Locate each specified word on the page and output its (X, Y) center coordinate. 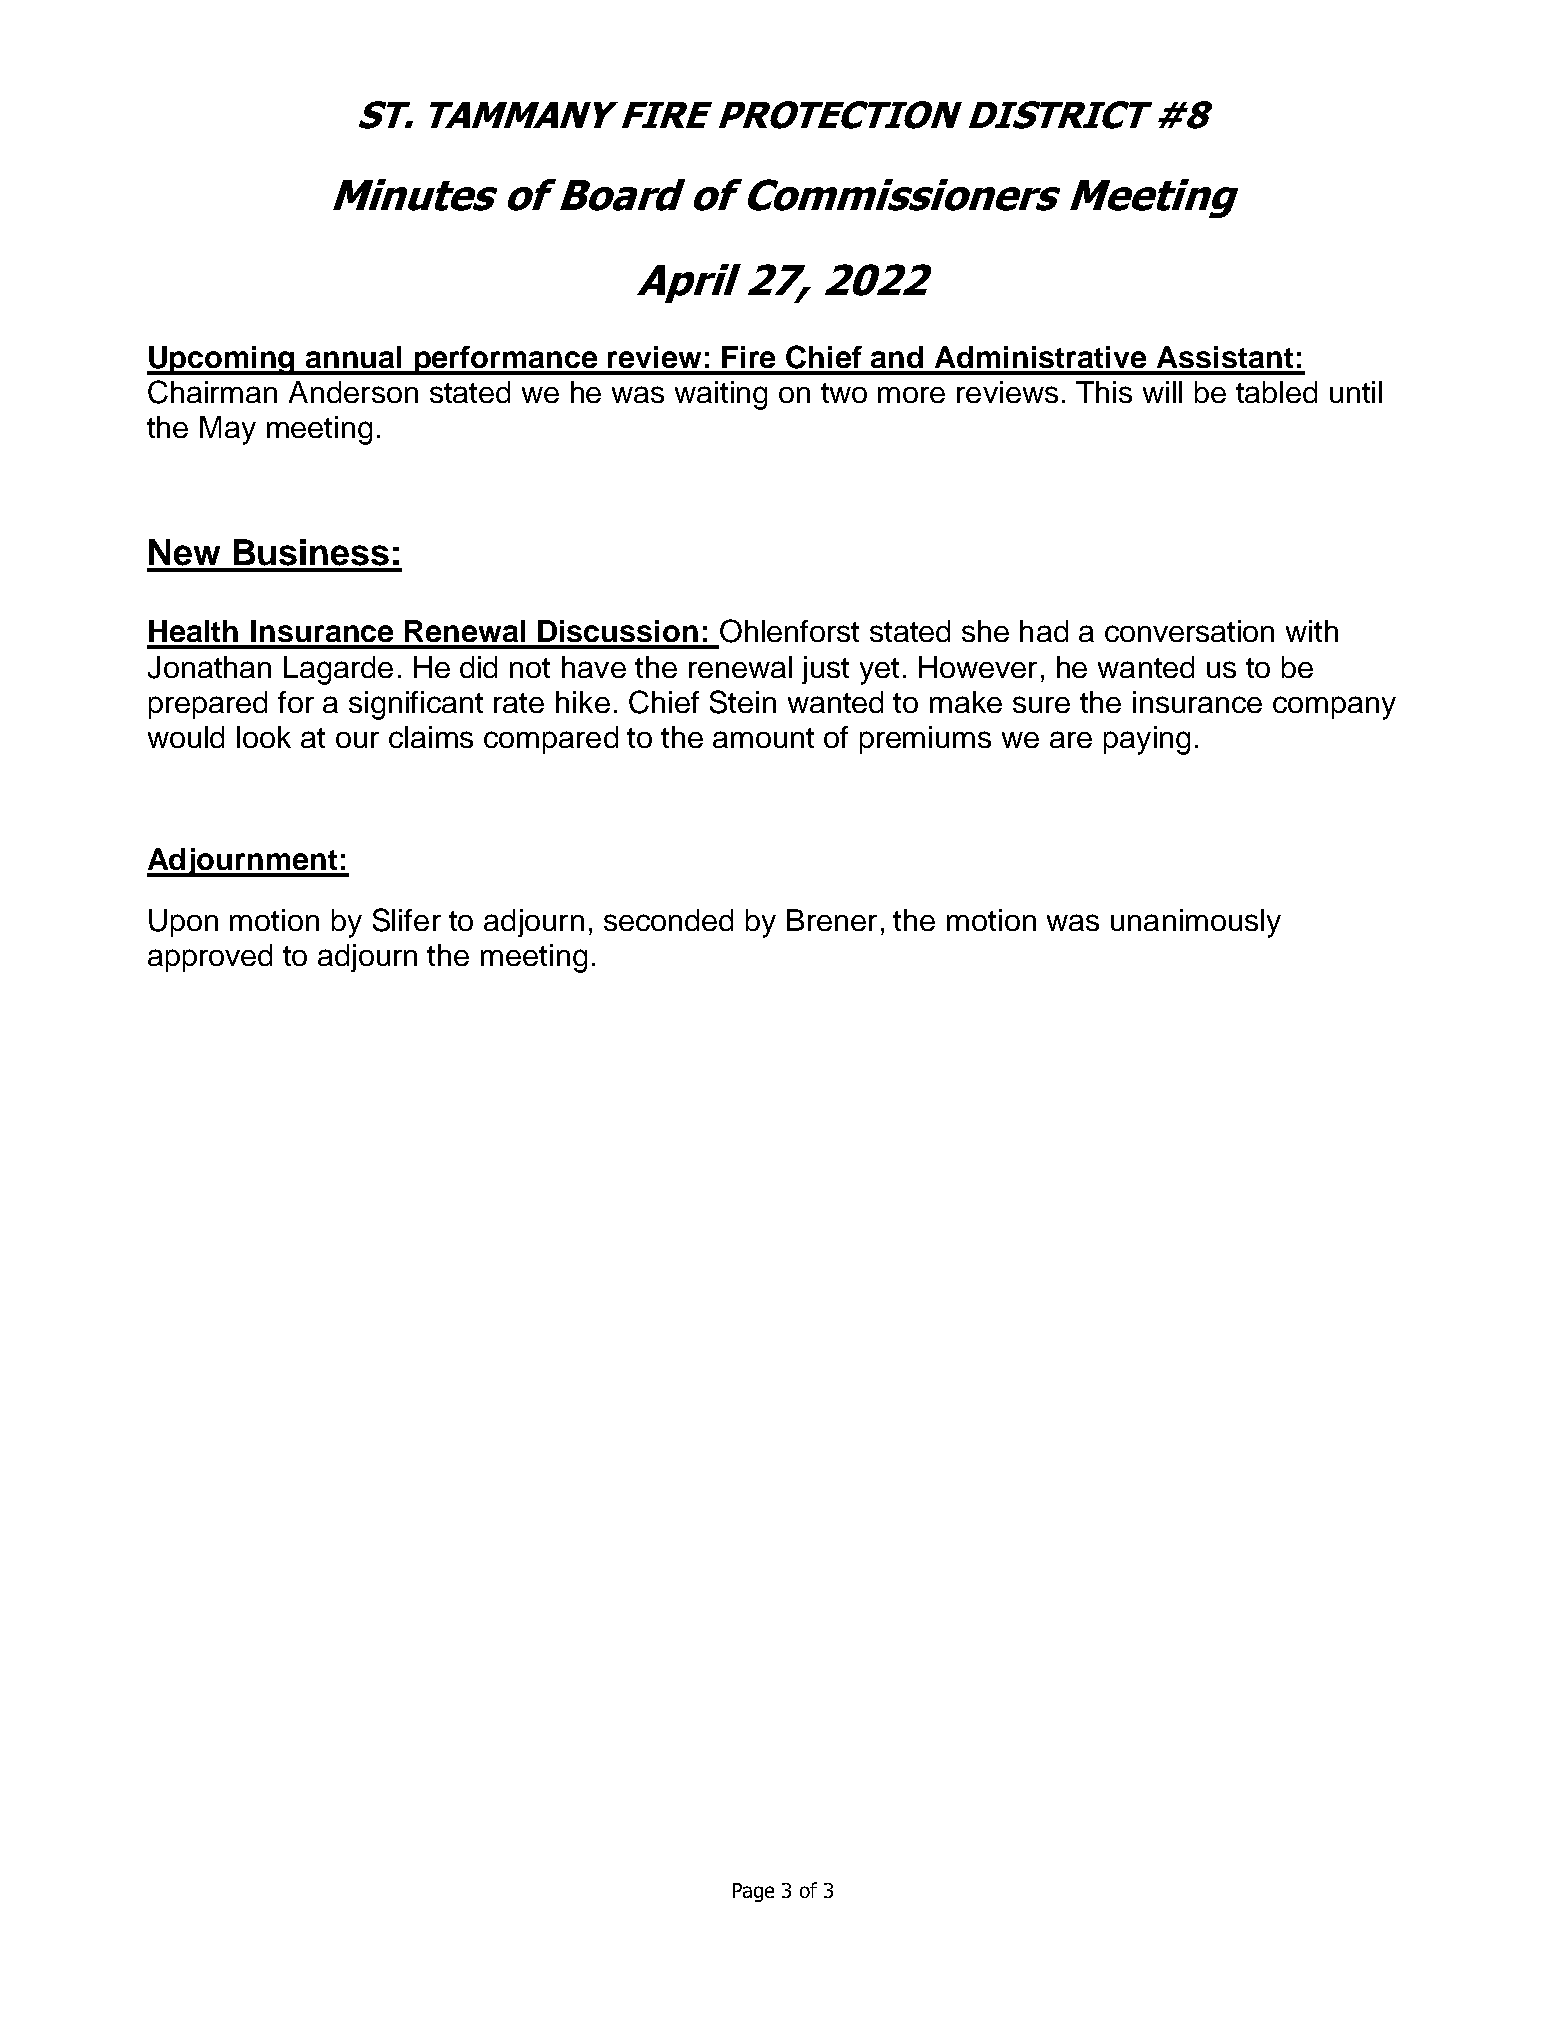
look (264, 737)
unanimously (1196, 923)
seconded (668, 920)
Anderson (353, 392)
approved (210, 958)
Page (753, 1892)
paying (1147, 740)
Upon (183, 923)
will (1162, 392)
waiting (721, 395)
